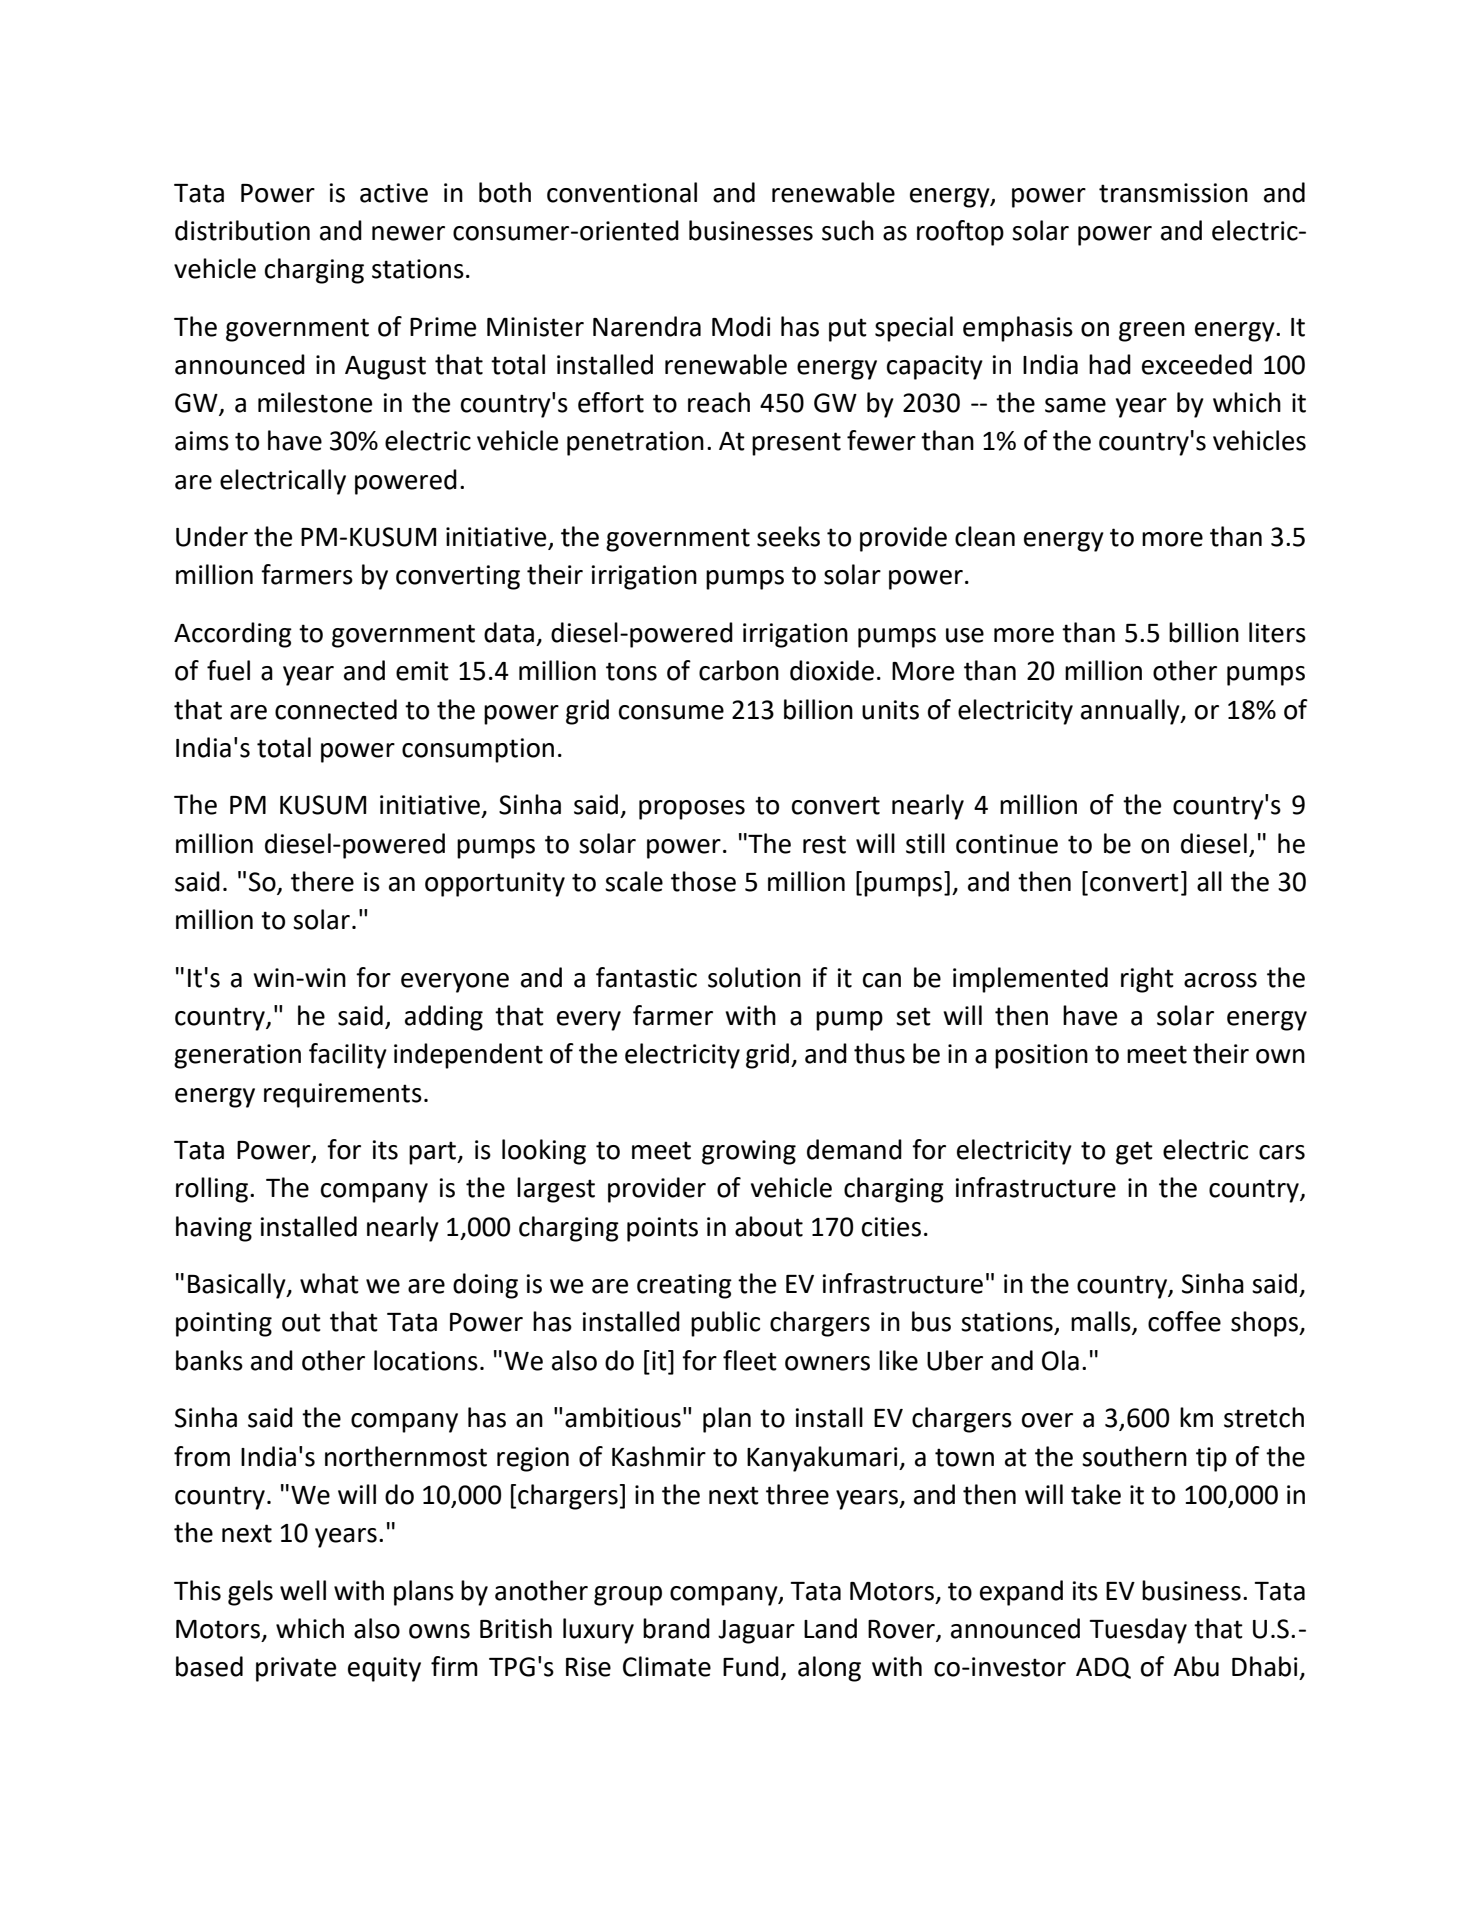  I want to click on carbon, so click(739, 670).
